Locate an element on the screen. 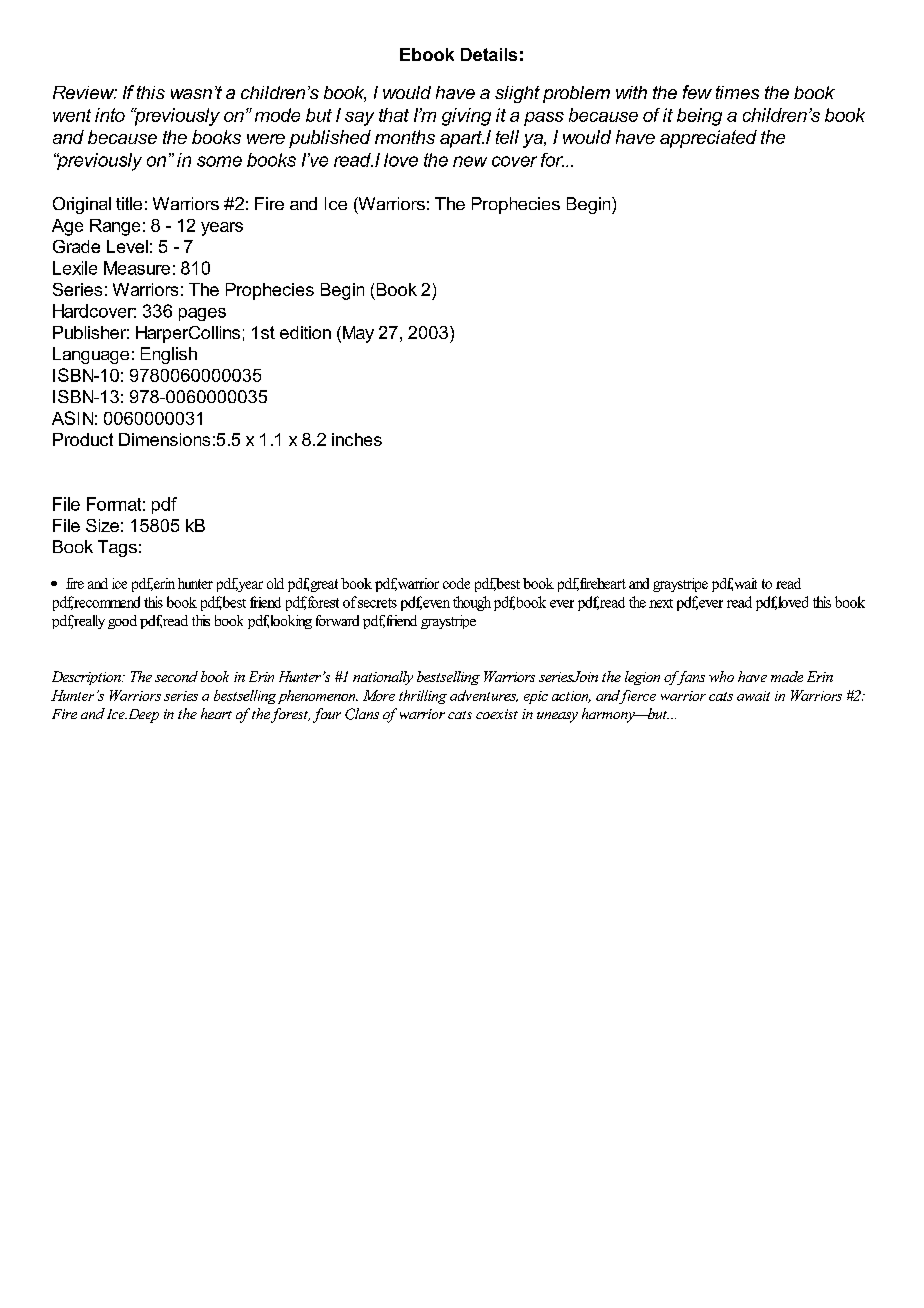 The image size is (924, 1308). nationally is located at coordinates (383, 678).
